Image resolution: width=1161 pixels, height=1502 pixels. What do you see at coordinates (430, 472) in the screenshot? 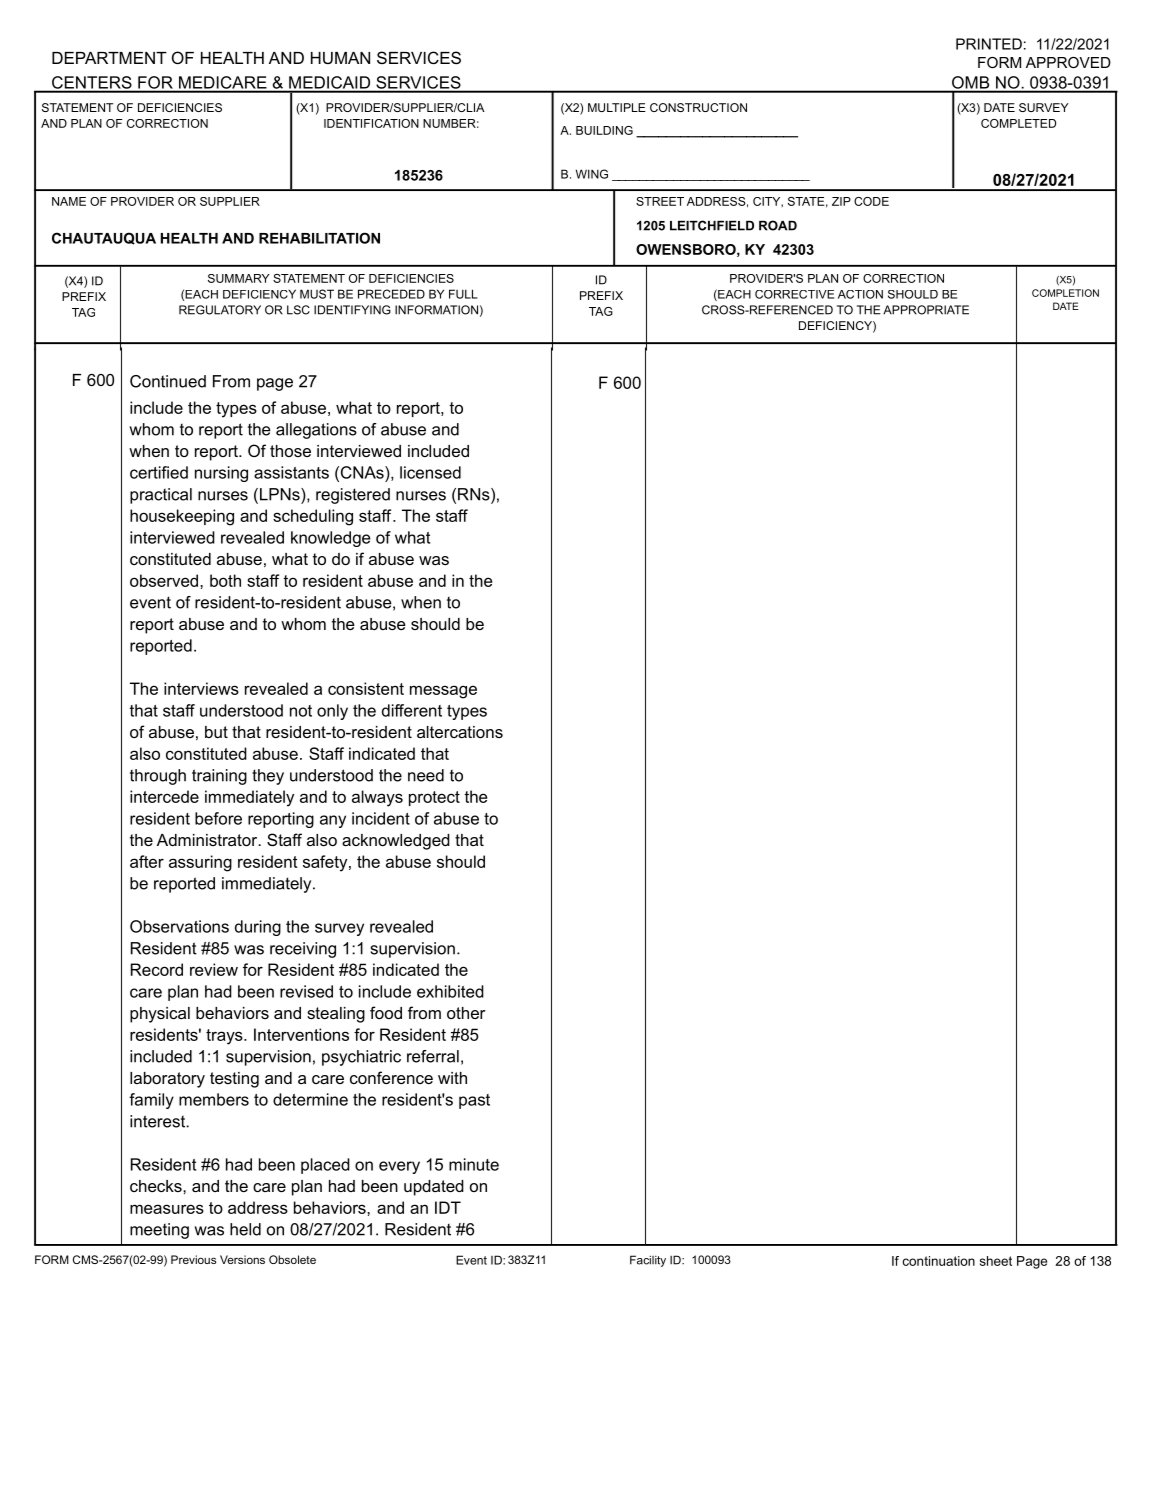
I see `licensed` at bounding box center [430, 472].
